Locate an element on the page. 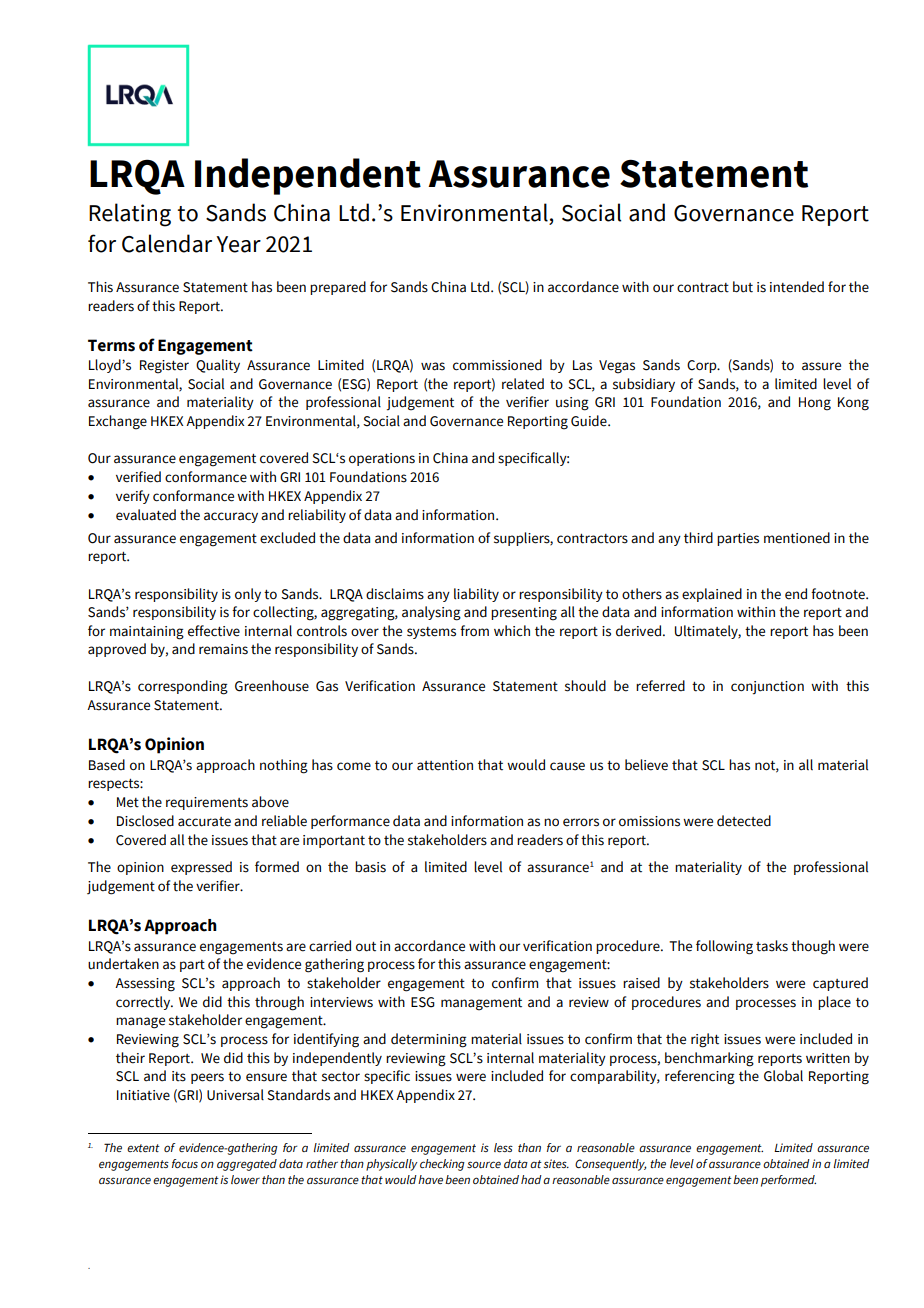  disclaims is located at coordinates (395, 594).
